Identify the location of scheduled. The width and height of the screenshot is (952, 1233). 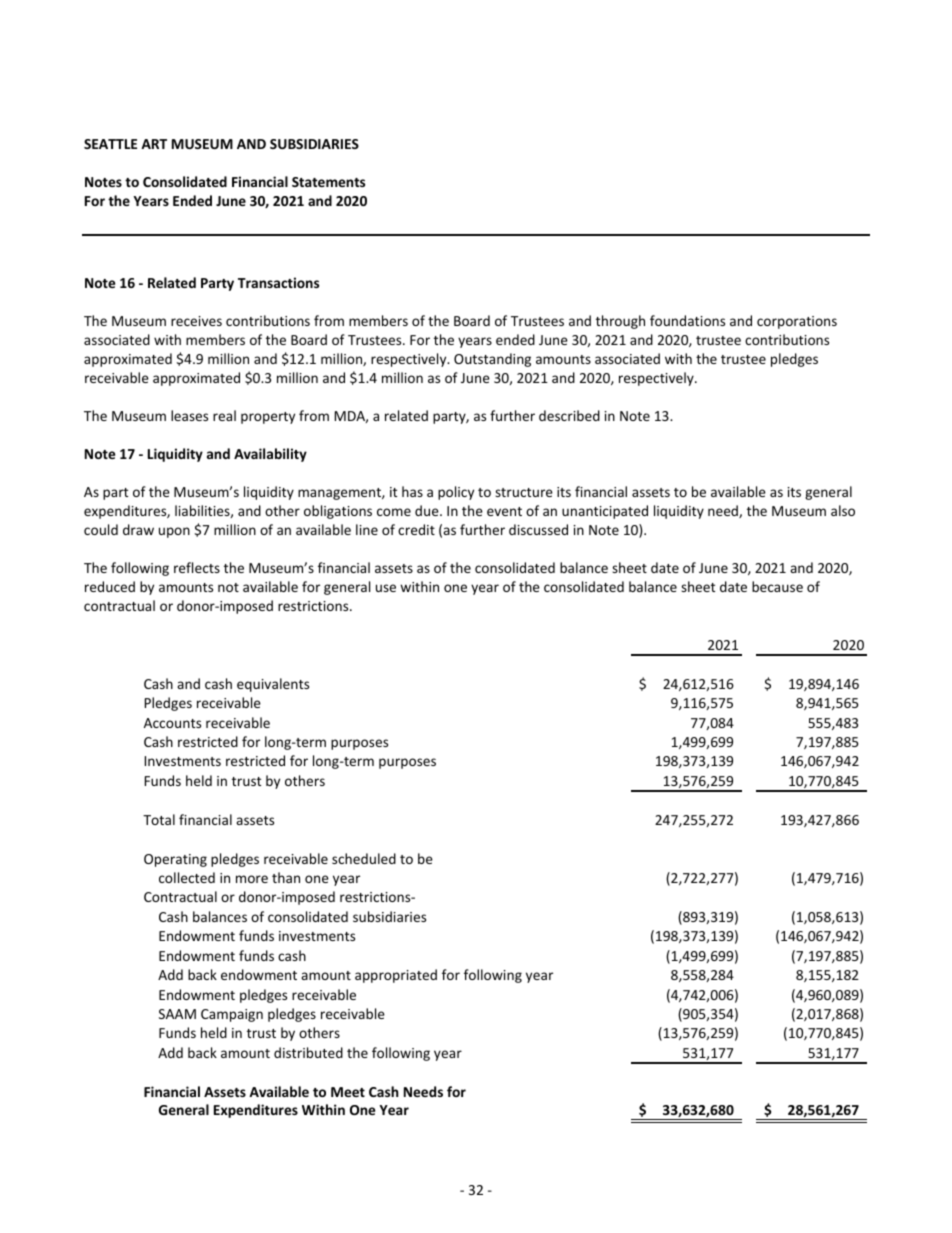
(364, 858).
